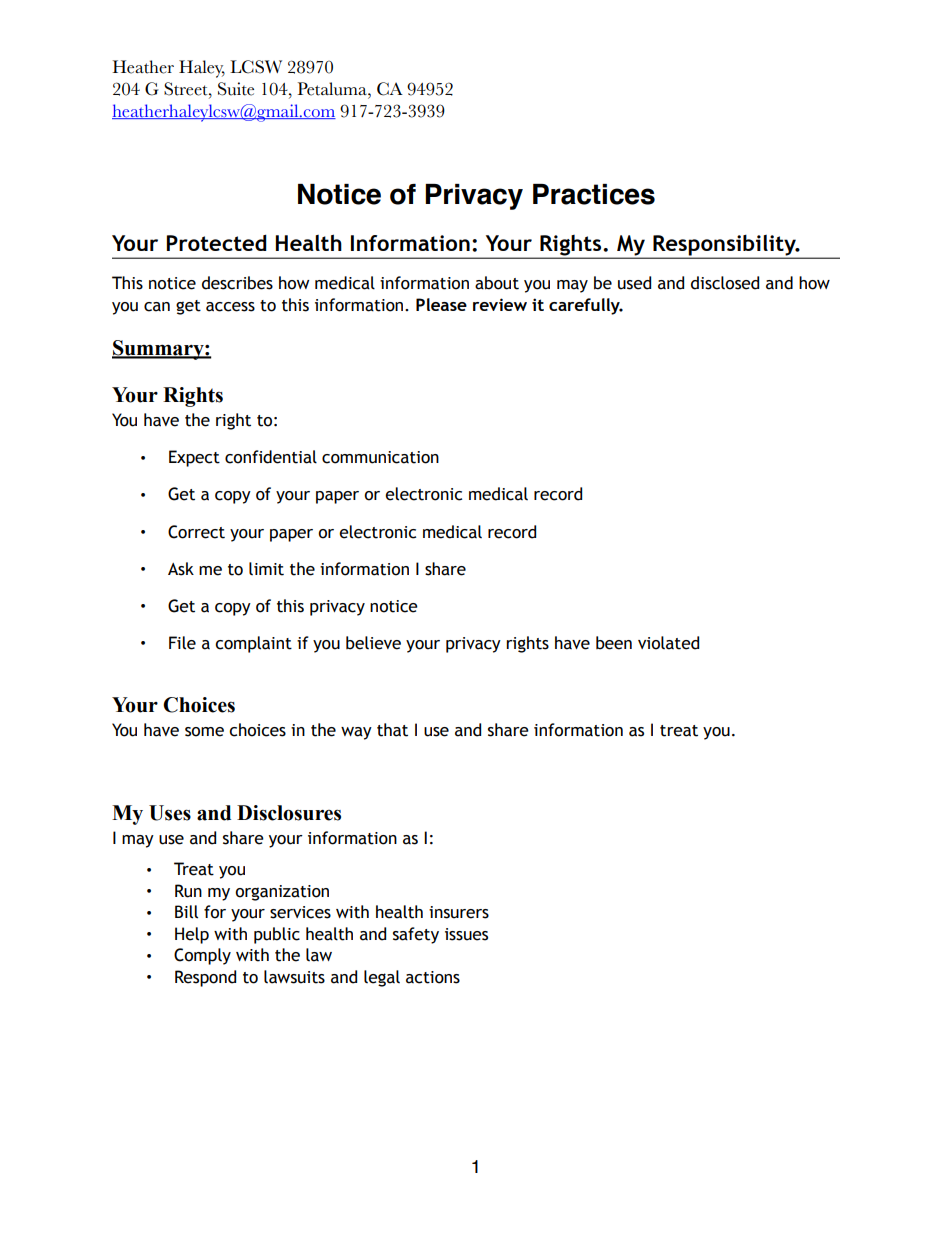 The height and width of the image is (1233, 952). What do you see at coordinates (373, 643) in the image?
I see `believe` at bounding box center [373, 643].
